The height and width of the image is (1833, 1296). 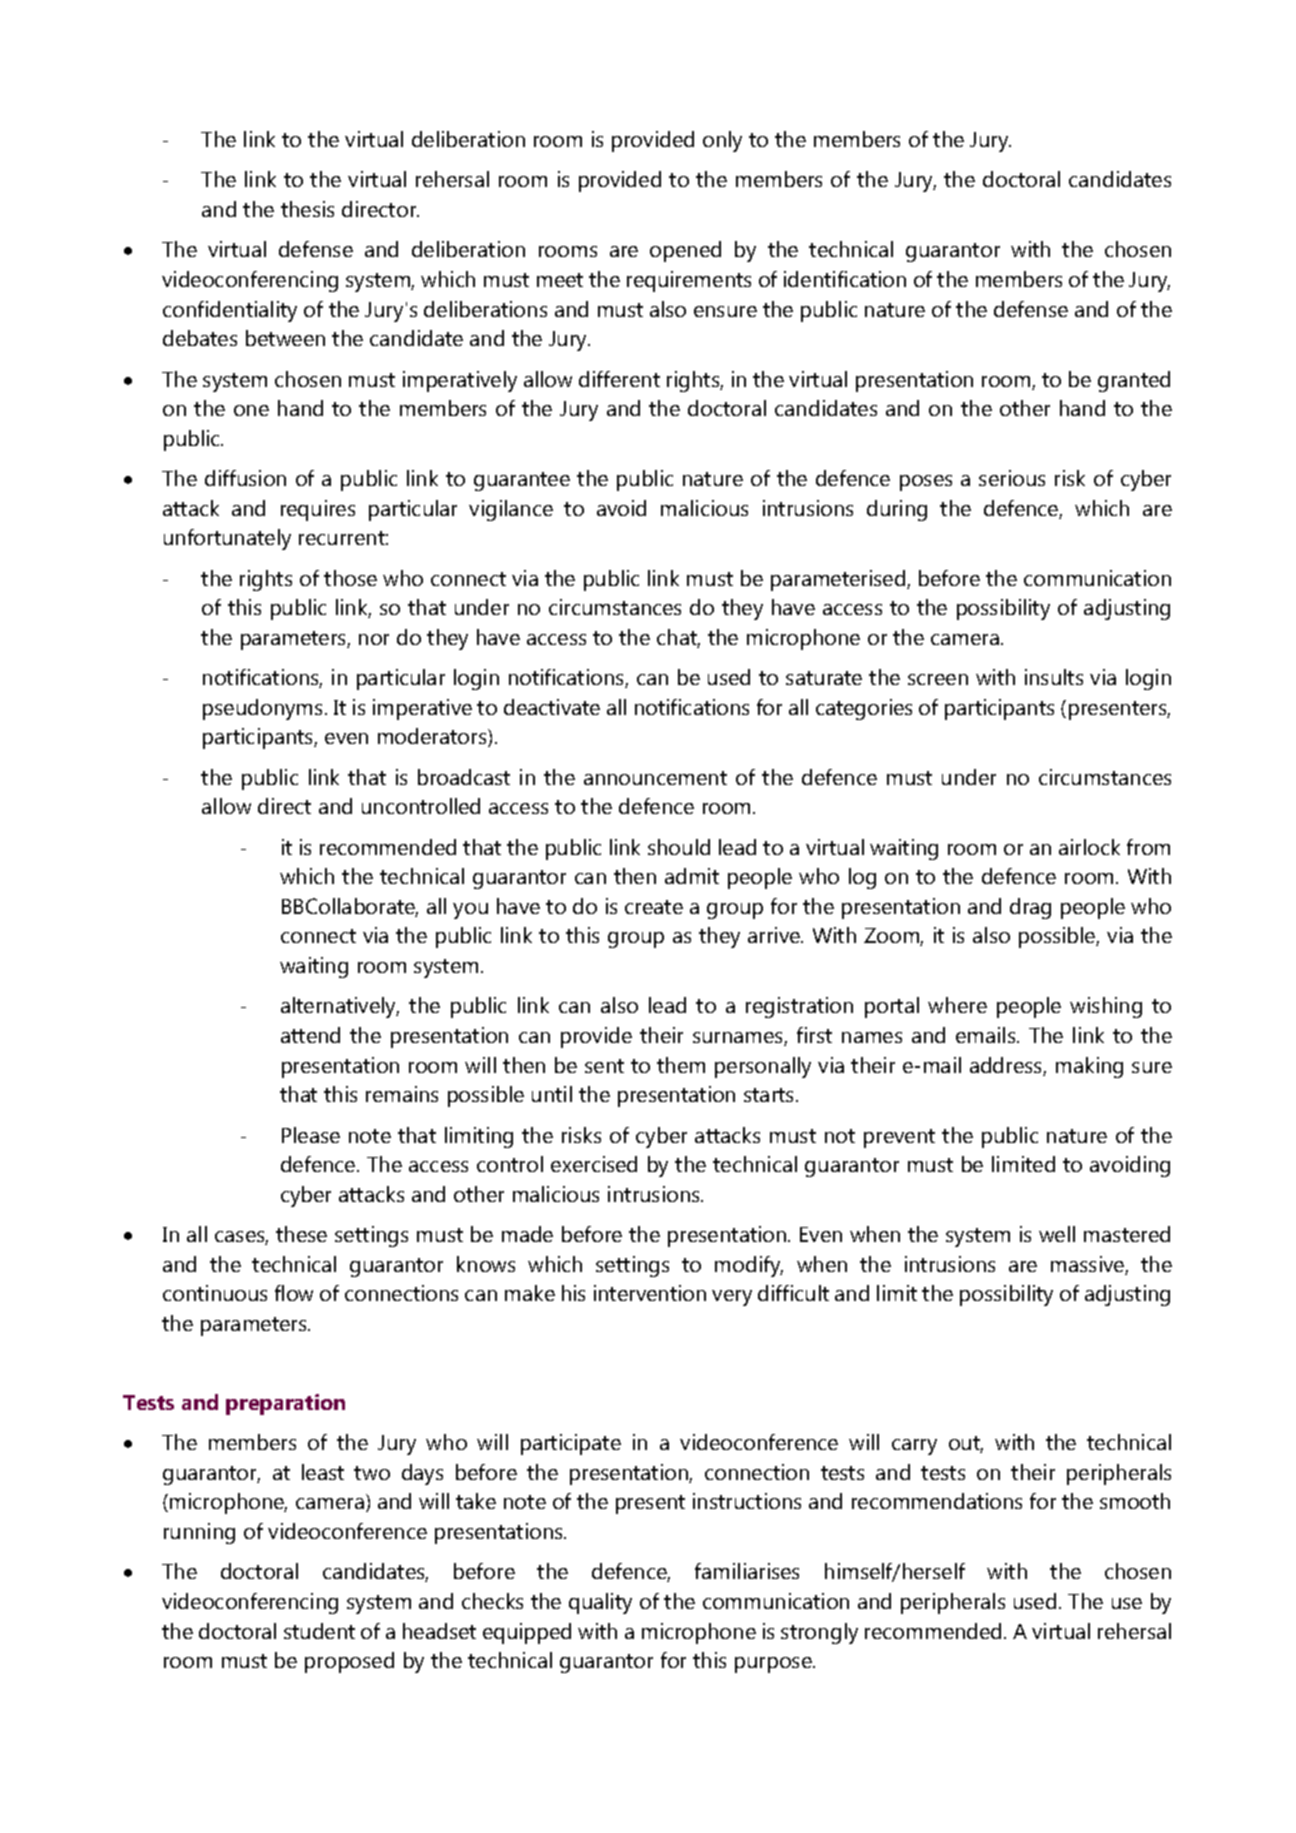 I want to click on serious, so click(x=1012, y=478).
